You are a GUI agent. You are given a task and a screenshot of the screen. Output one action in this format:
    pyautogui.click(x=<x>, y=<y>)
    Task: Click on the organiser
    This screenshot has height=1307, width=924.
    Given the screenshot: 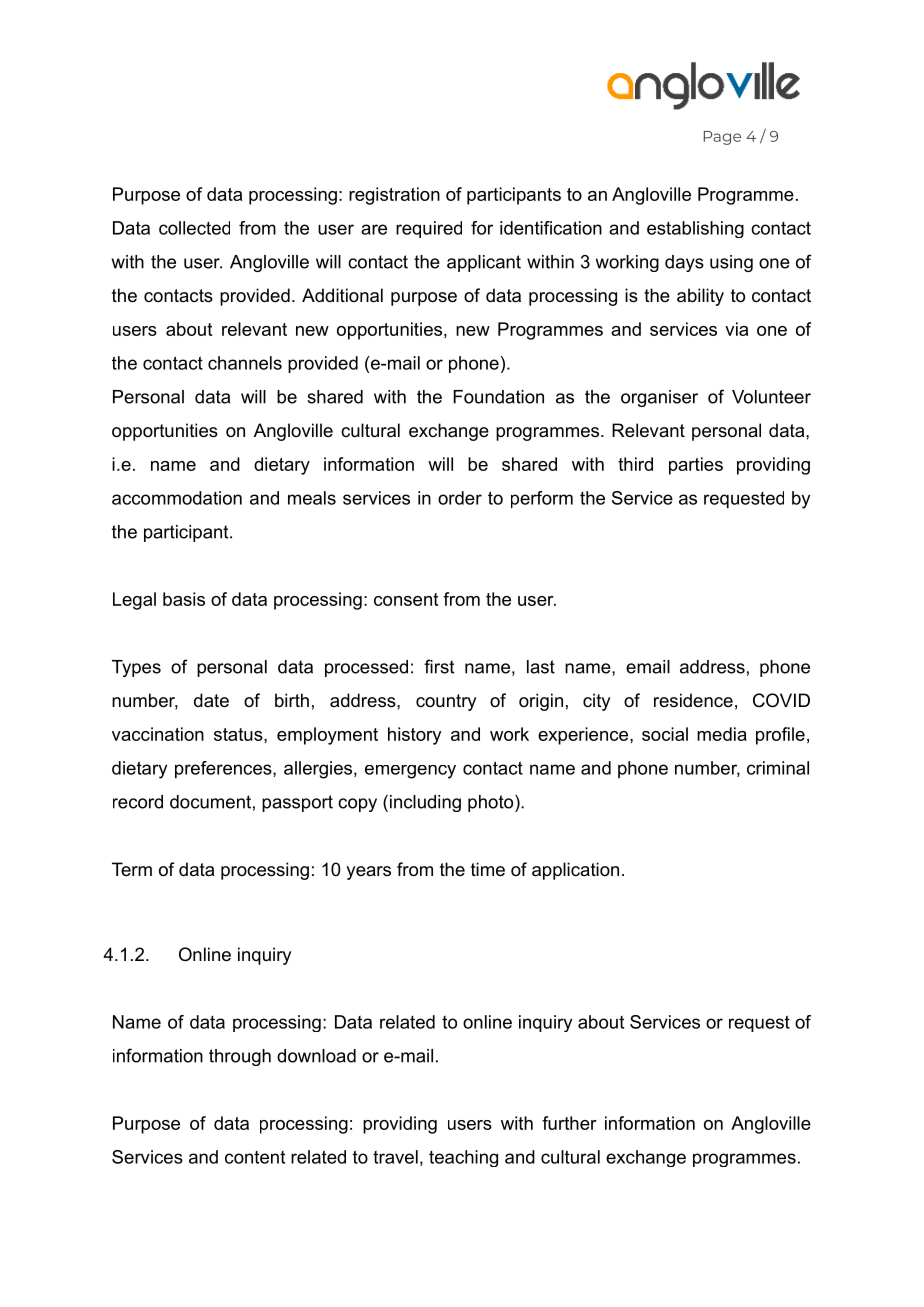 What is the action you would take?
    pyautogui.click(x=659, y=398)
